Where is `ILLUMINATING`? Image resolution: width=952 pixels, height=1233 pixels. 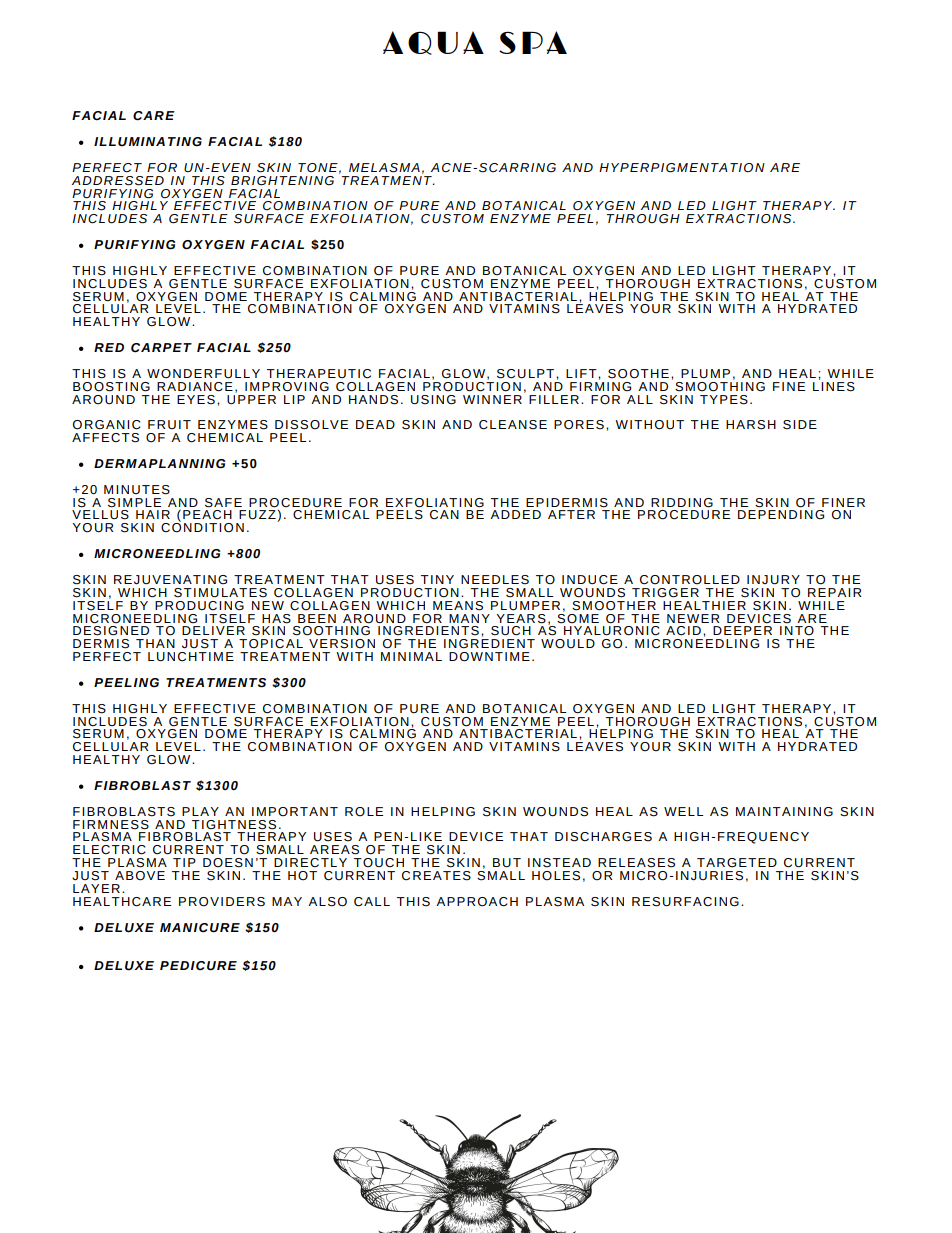 ILLUMINATING is located at coordinates (148, 142).
